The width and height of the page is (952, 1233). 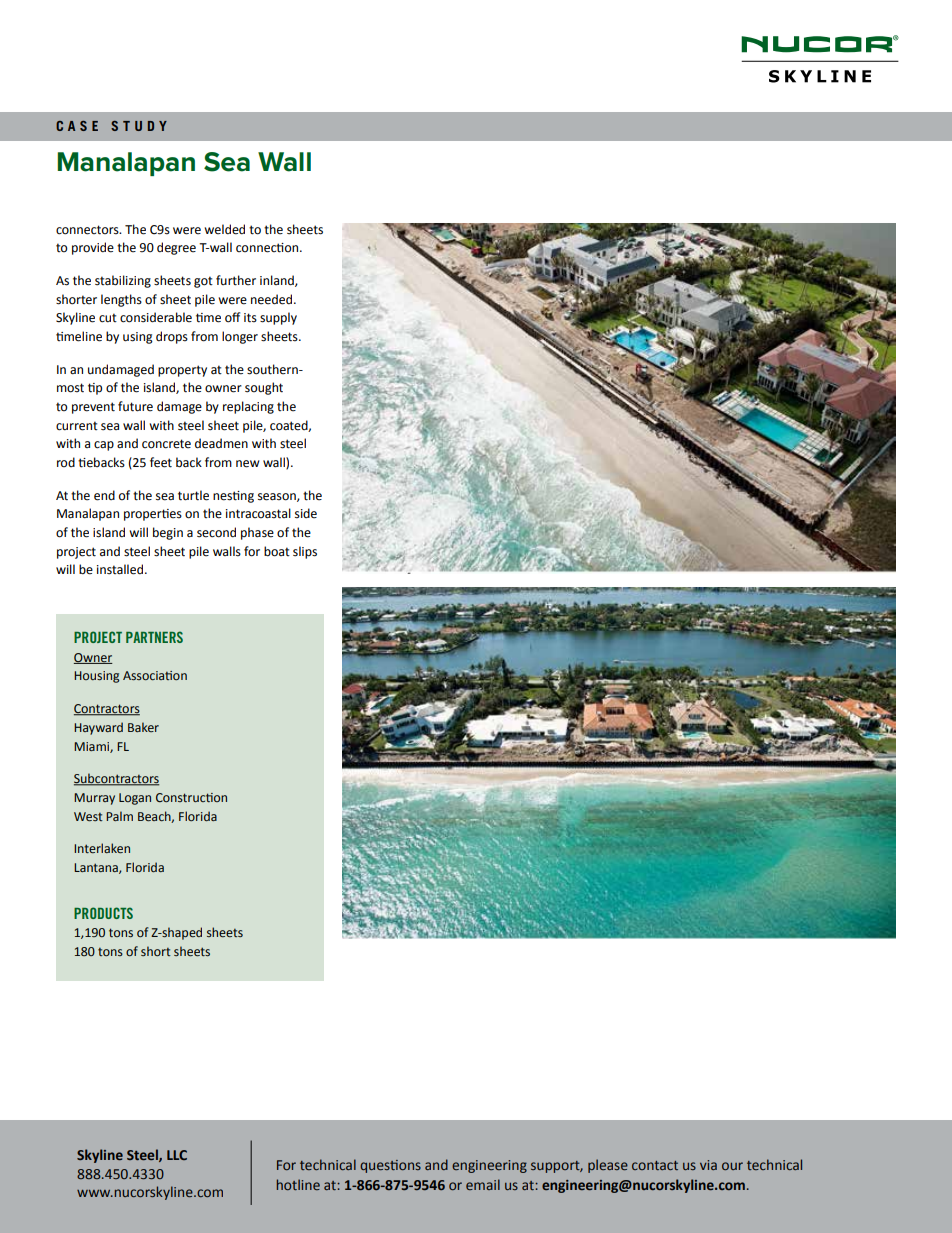 What do you see at coordinates (655, 1165) in the page?
I see `contact` at bounding box center [655, 1165].
